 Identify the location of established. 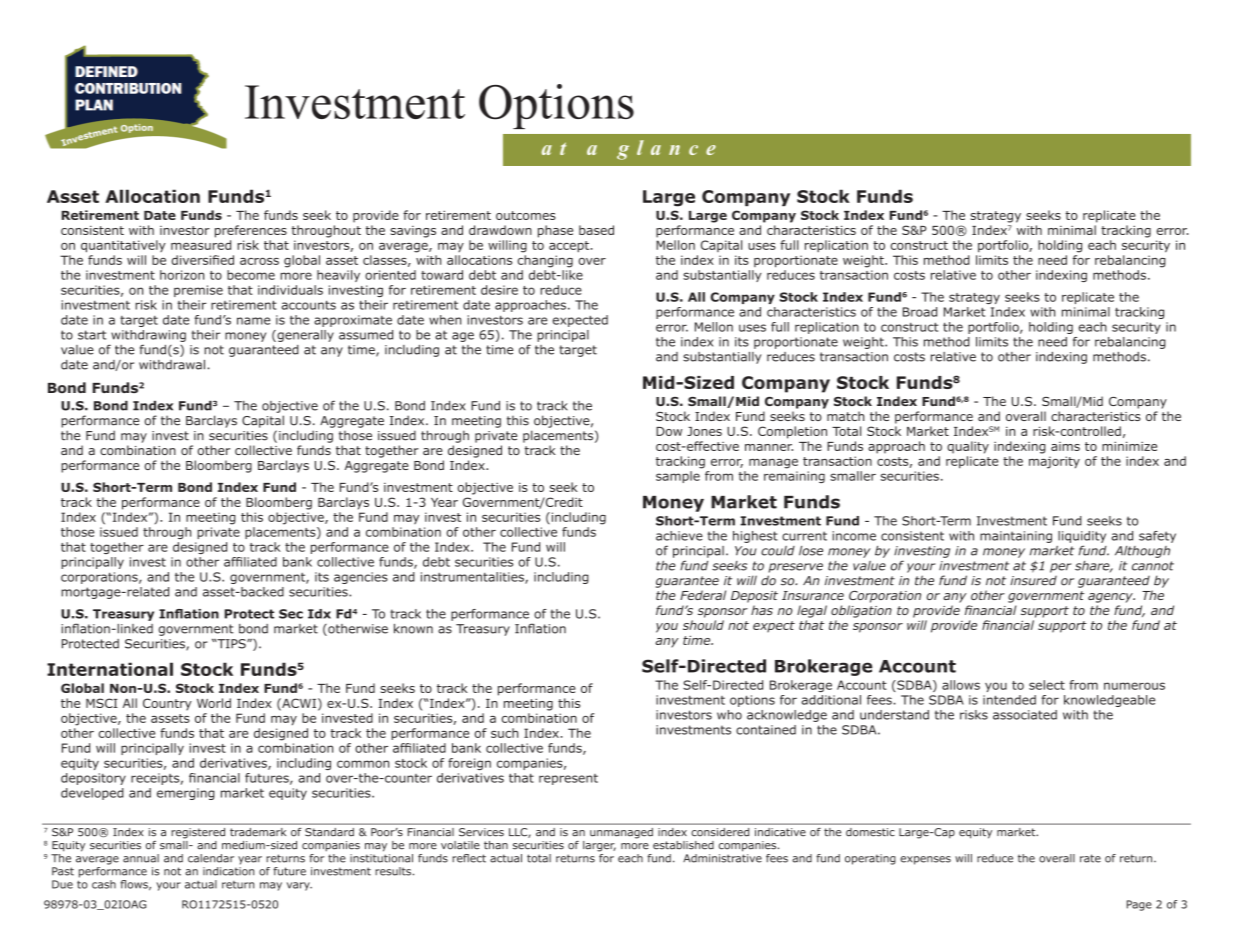
(683, 845).
